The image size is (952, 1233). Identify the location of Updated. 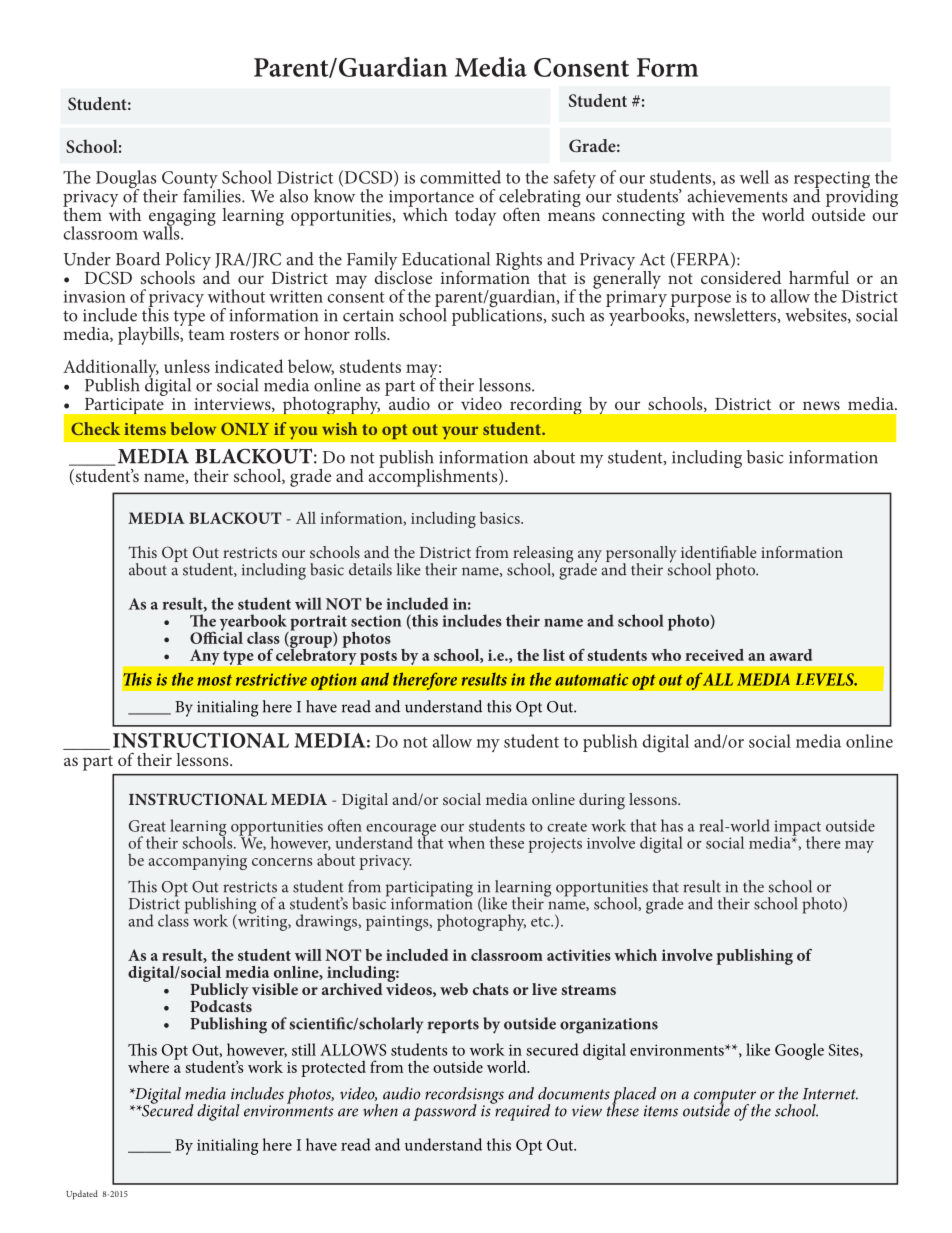
(82, 1195).
